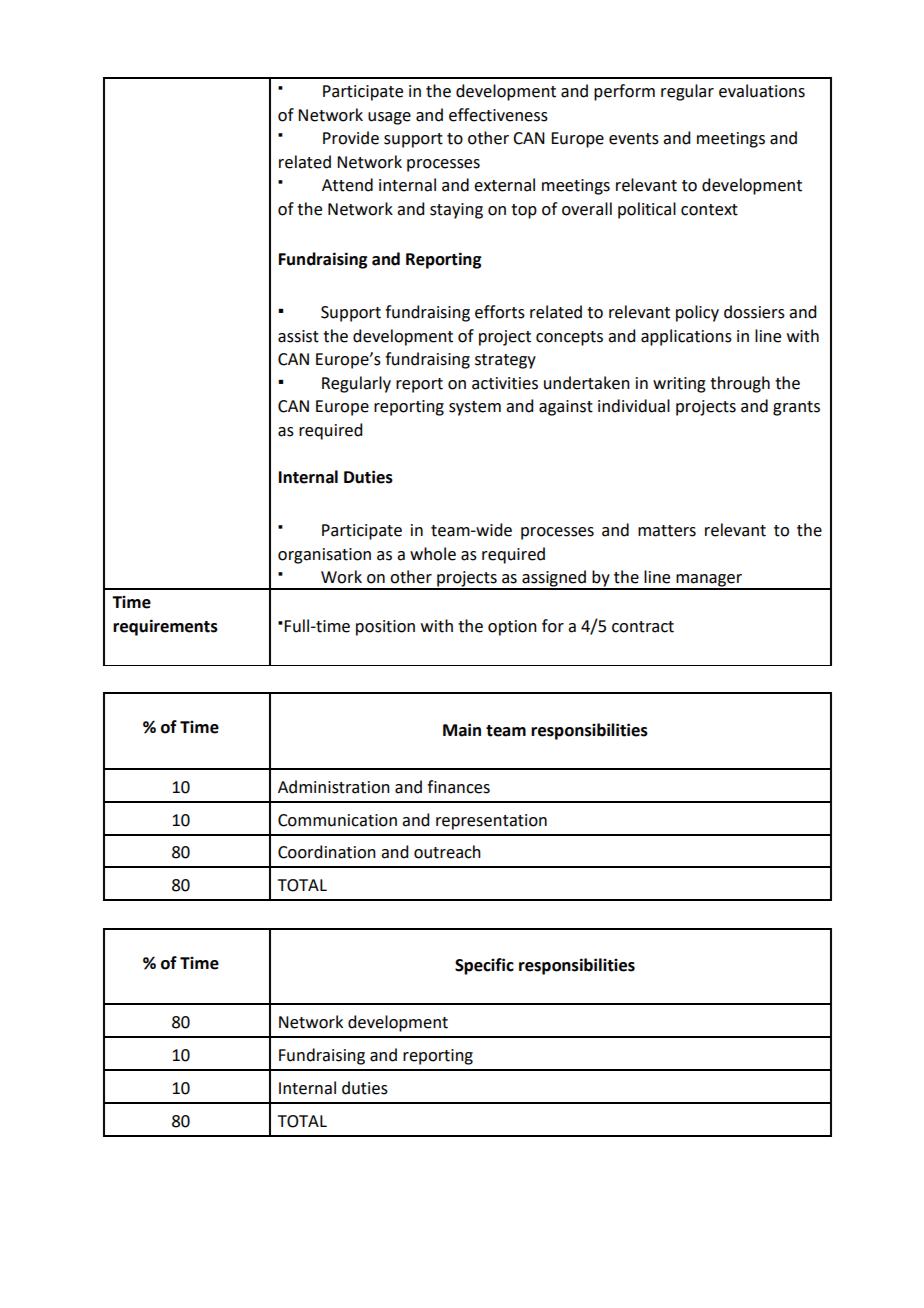 The height and width of the document is (1308, 924). I want to click on through, so click(740, 384).
